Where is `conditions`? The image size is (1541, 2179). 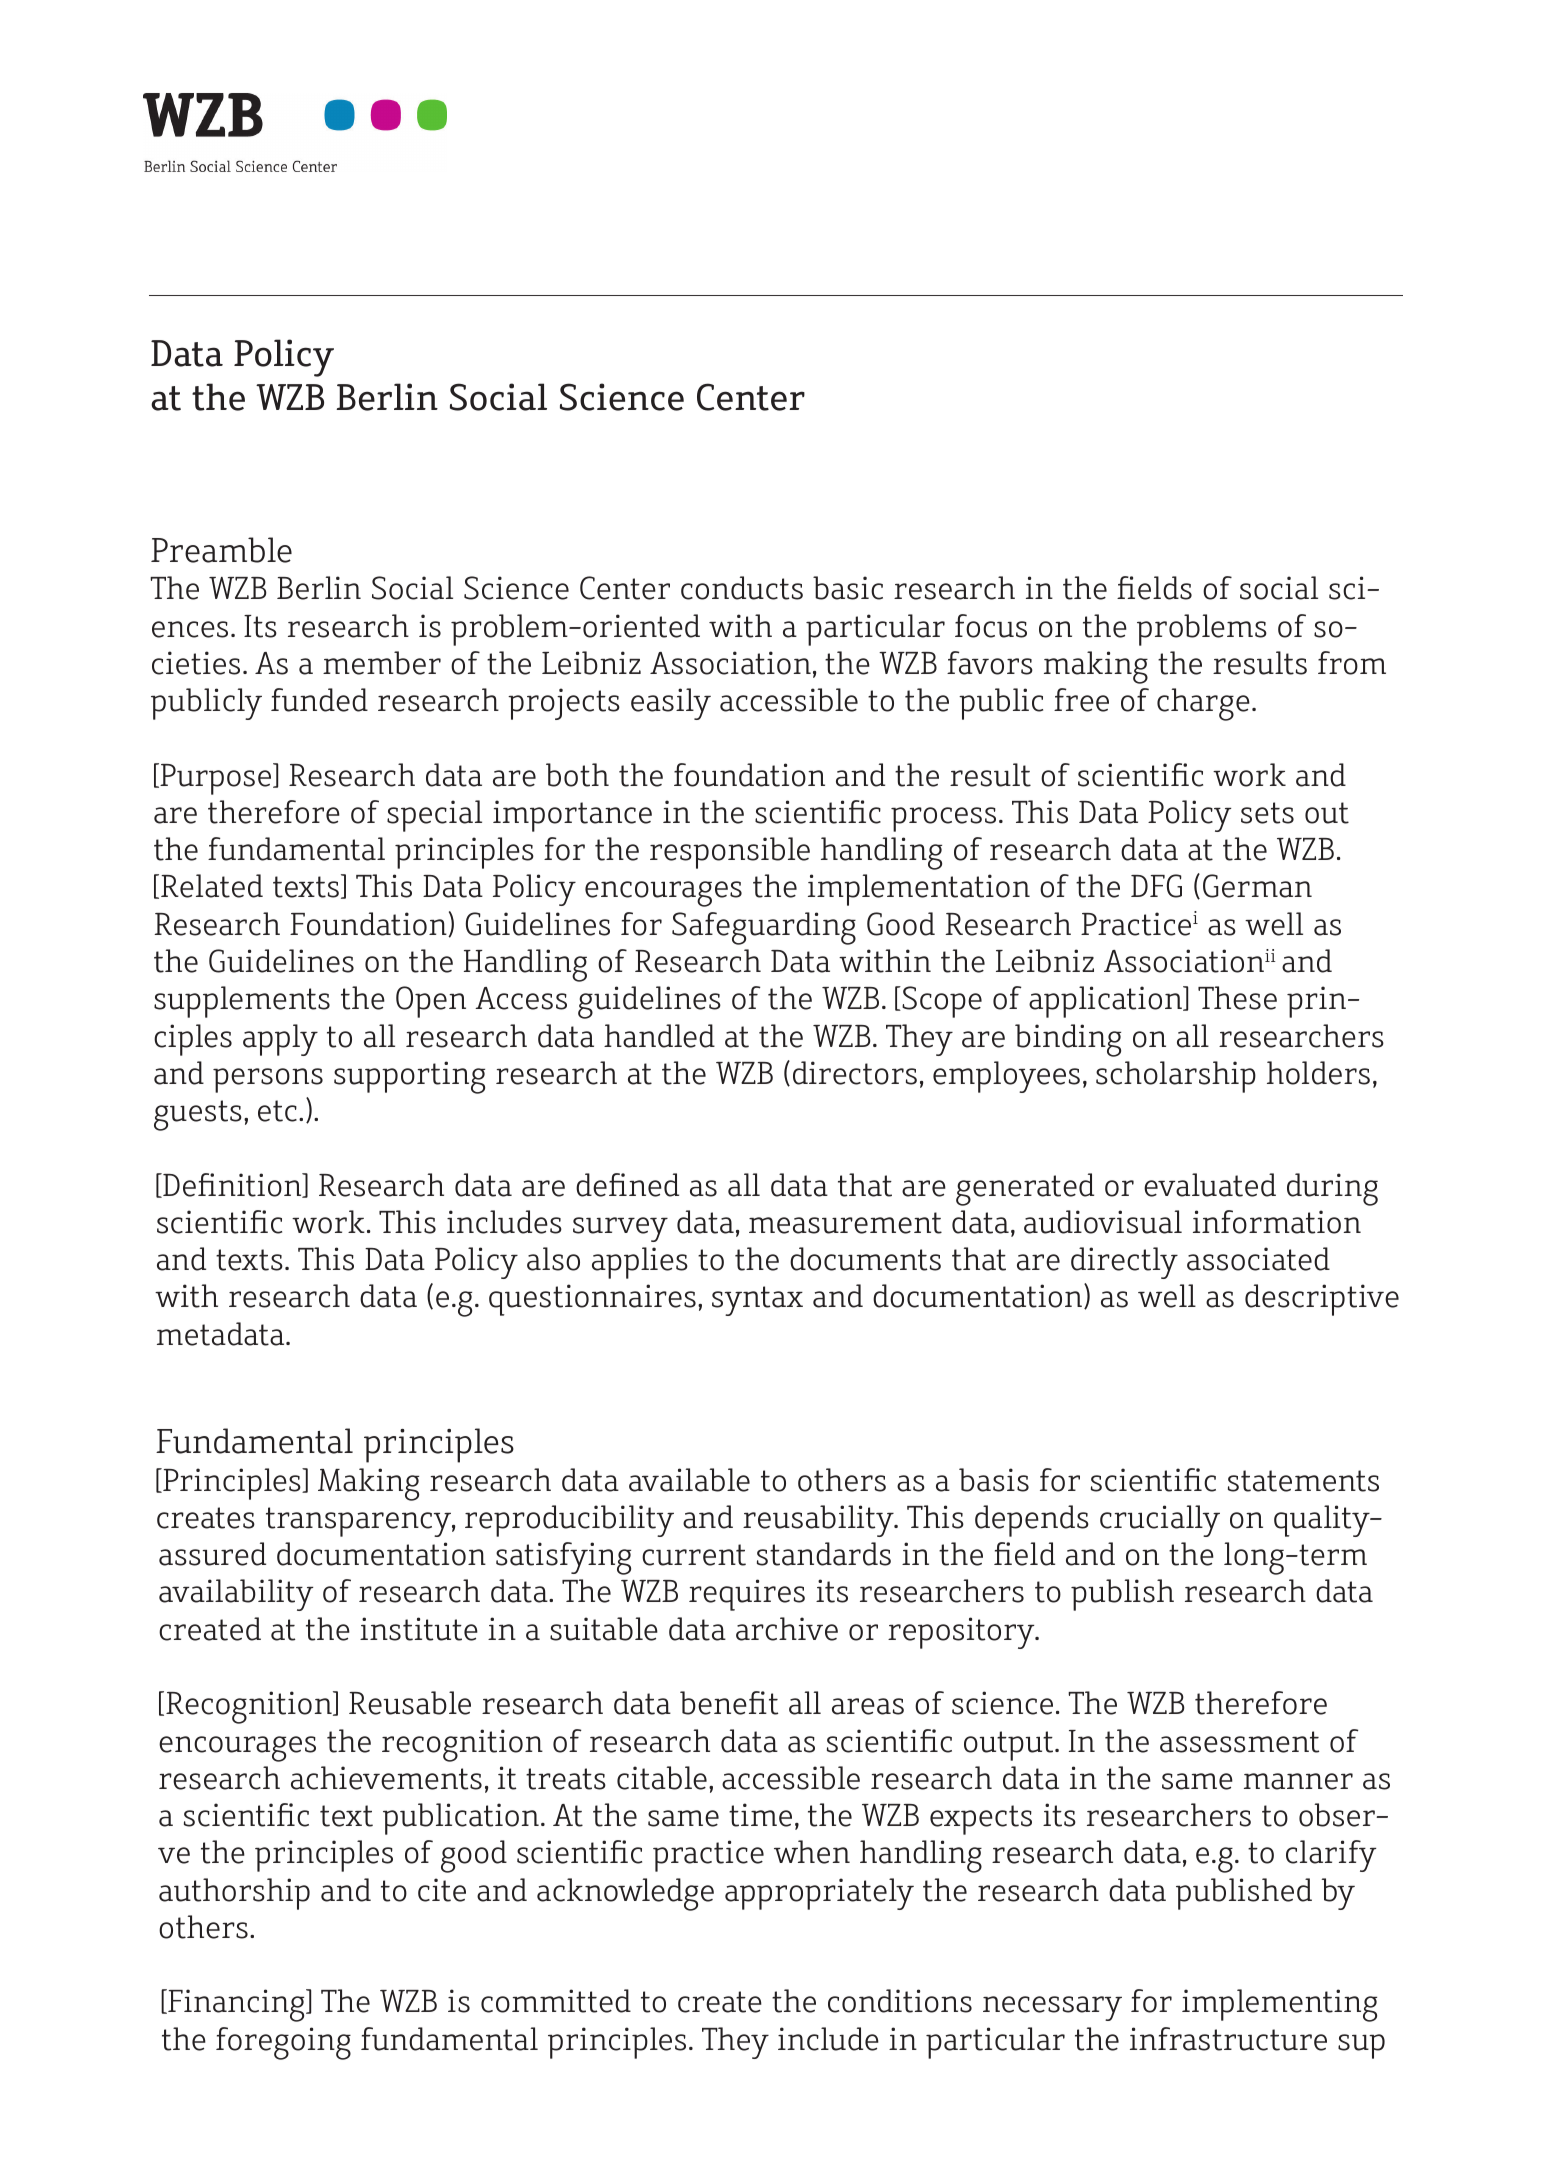 conditions is located at coordinates (900, 2001).
